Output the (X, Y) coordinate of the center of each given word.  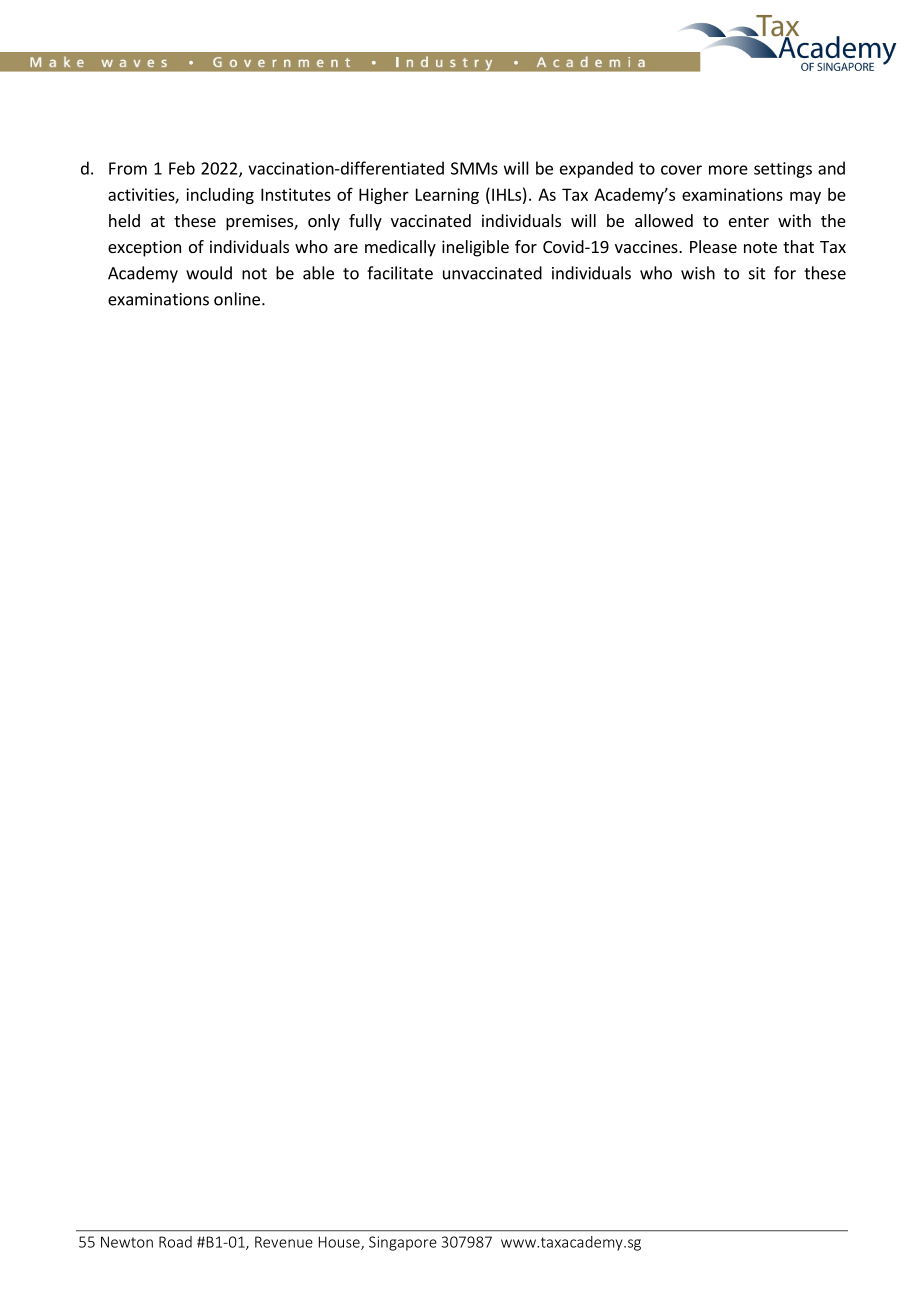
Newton (127, 1242)
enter (749, 221)
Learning (447, 196)
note (760, 247)
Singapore (403, 1243)
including (220, 196)
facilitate (400, 273)
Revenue (284, 1242)
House (340, 1243)
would (209, 273)
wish (698, 273)
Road (175, 1242)
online (237, 299)
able (318, 273)
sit (757, 273)
